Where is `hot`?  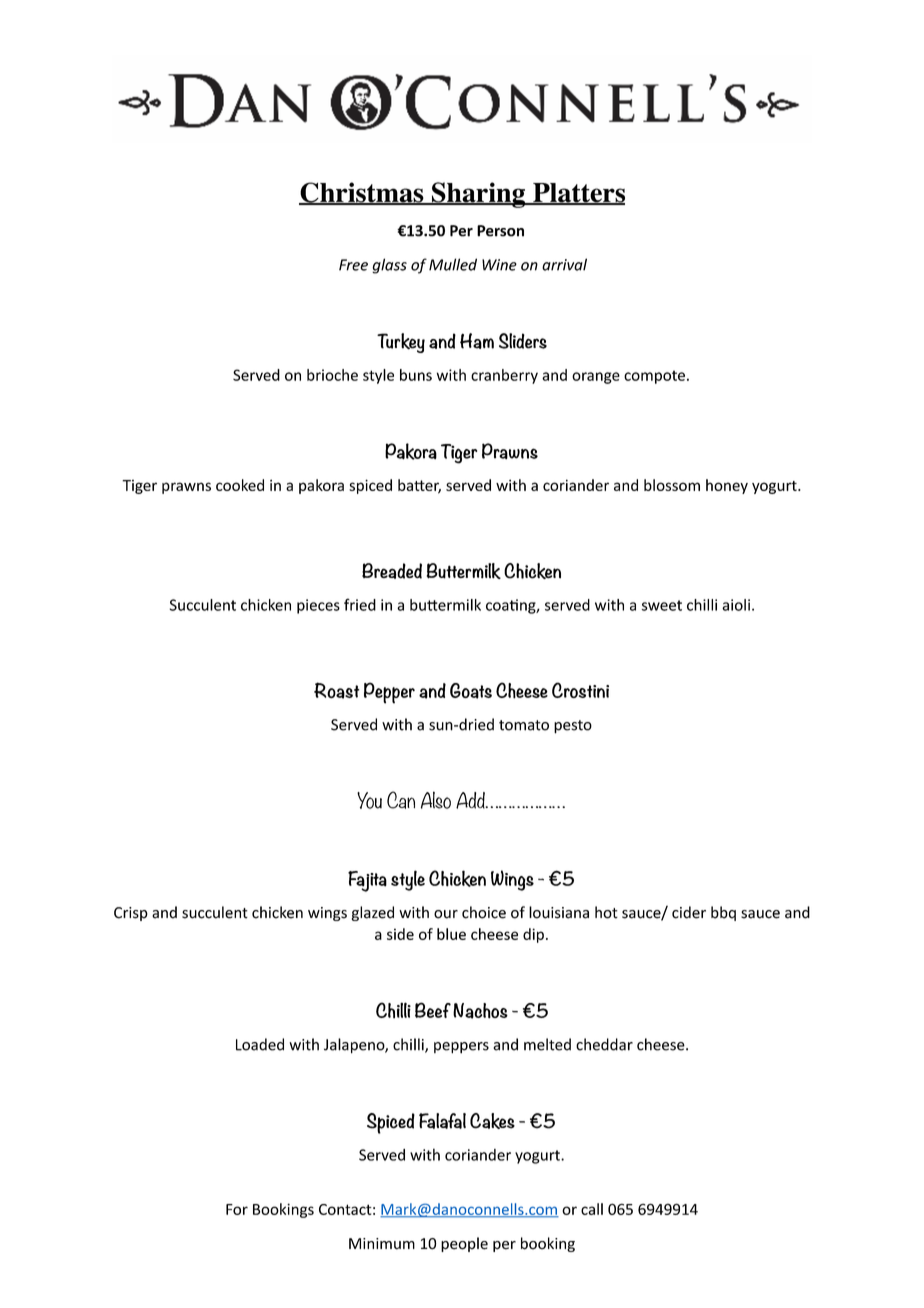
hot is located at coordinates (606, 912).
